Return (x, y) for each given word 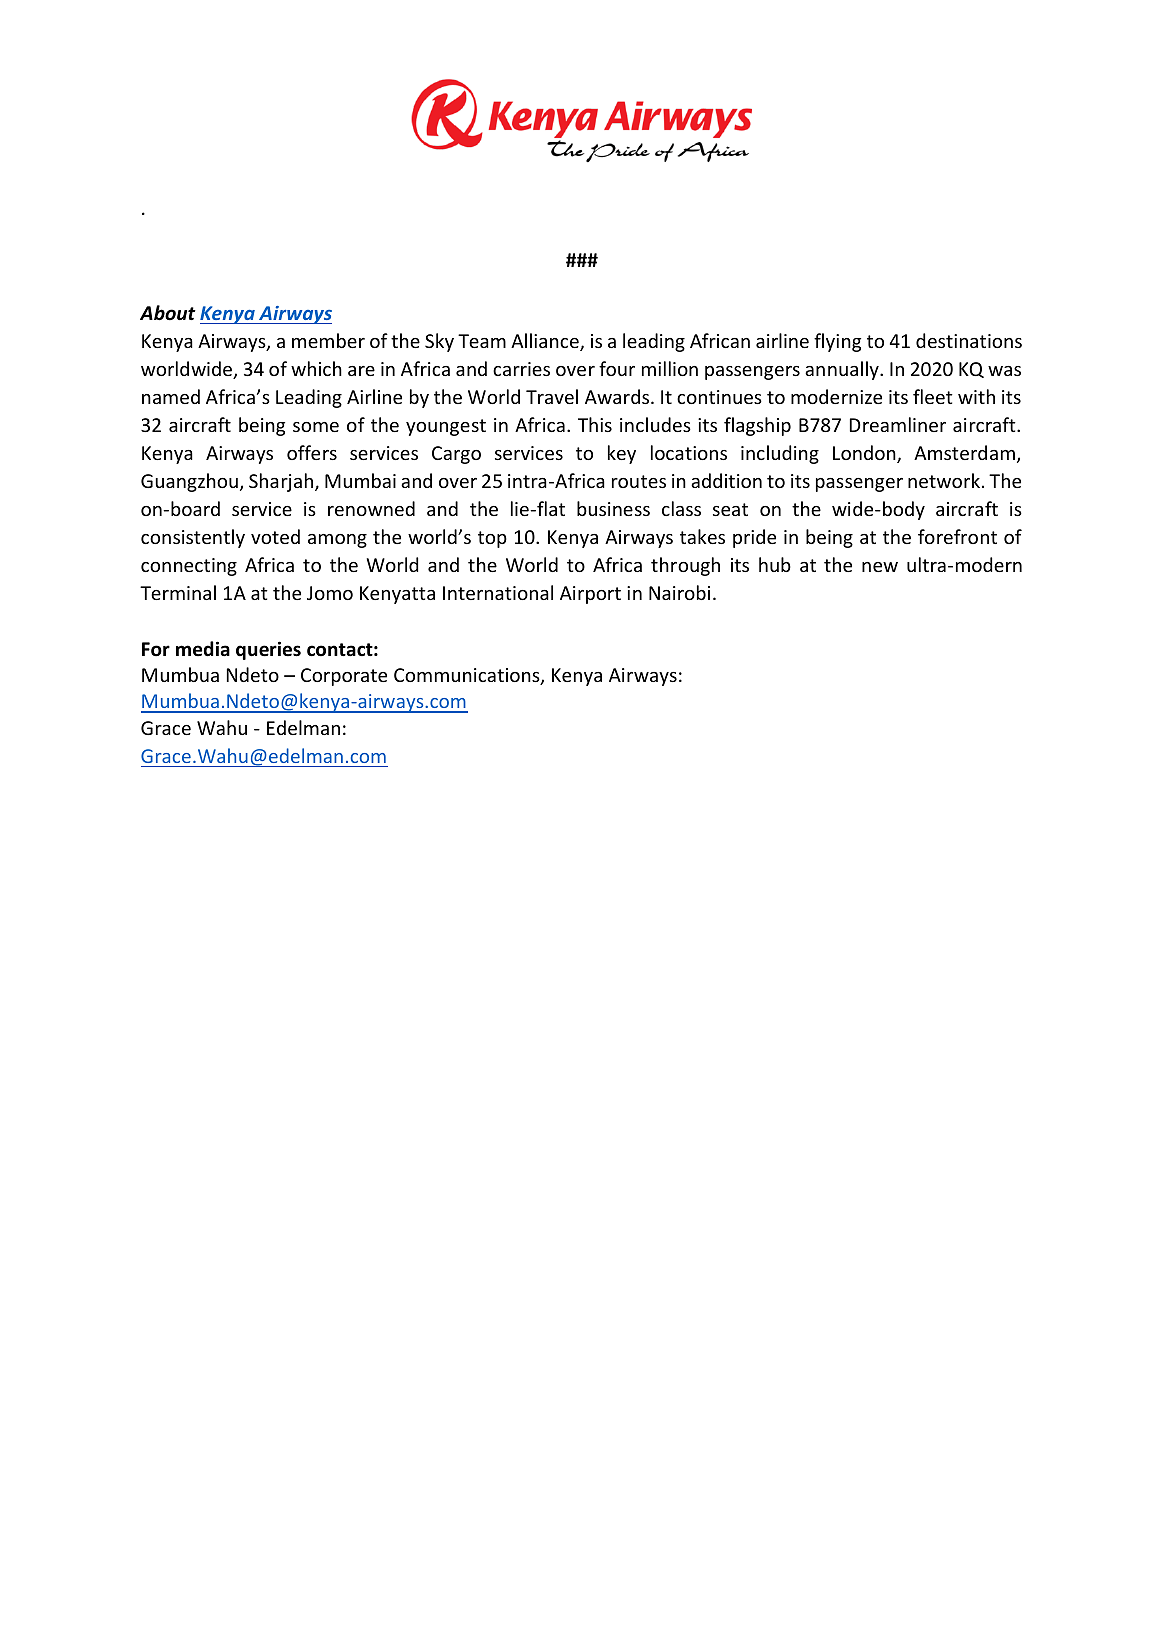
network (944, 480)
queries (268, 650)
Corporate (344, 677)
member (328, 340)
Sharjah (282, 482)
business (613, 508)
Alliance (546, 342)
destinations (969, 340)
